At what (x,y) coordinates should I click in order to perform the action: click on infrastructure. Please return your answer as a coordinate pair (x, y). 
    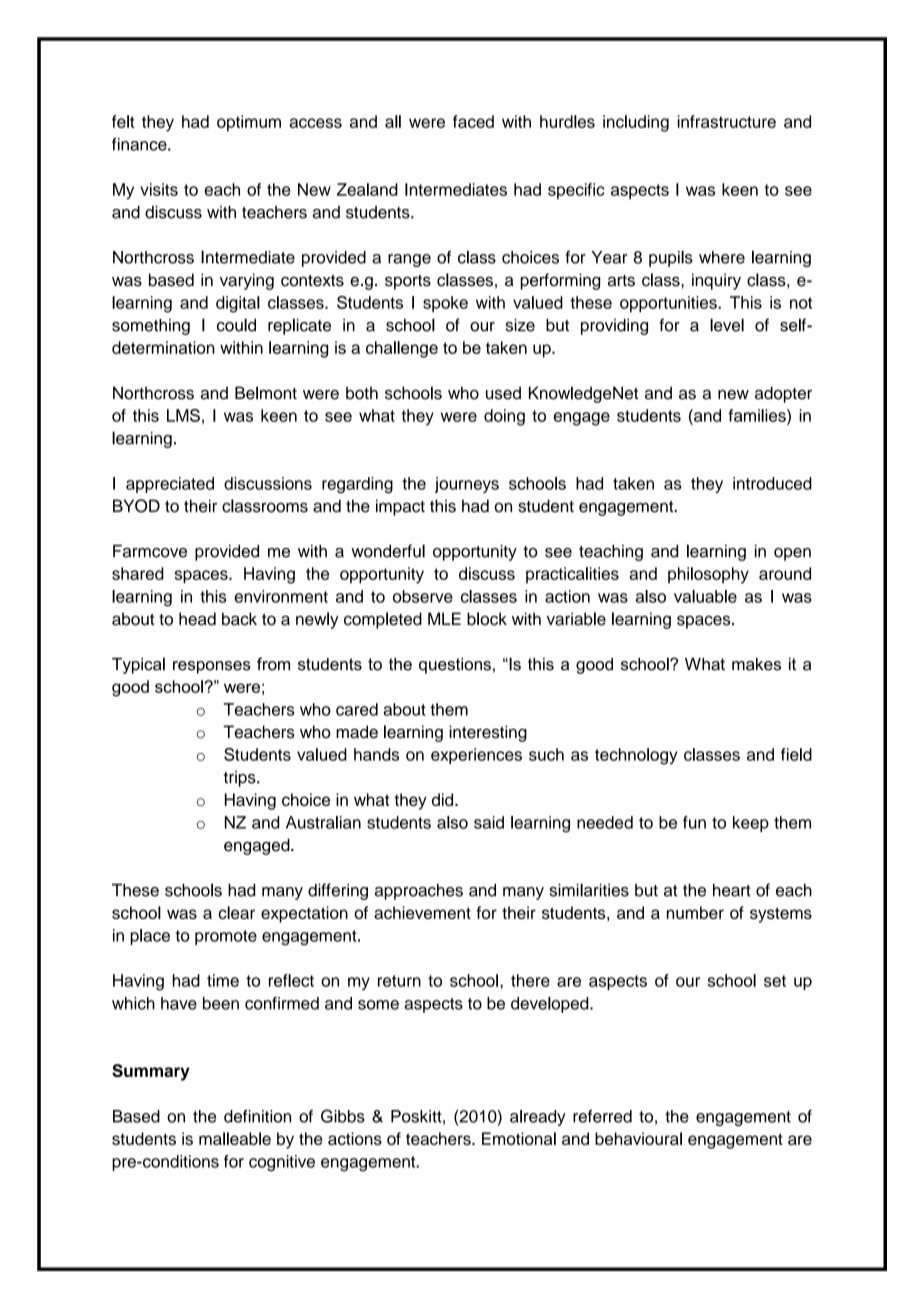
    Looking at the image, I should click on (727, 121).
